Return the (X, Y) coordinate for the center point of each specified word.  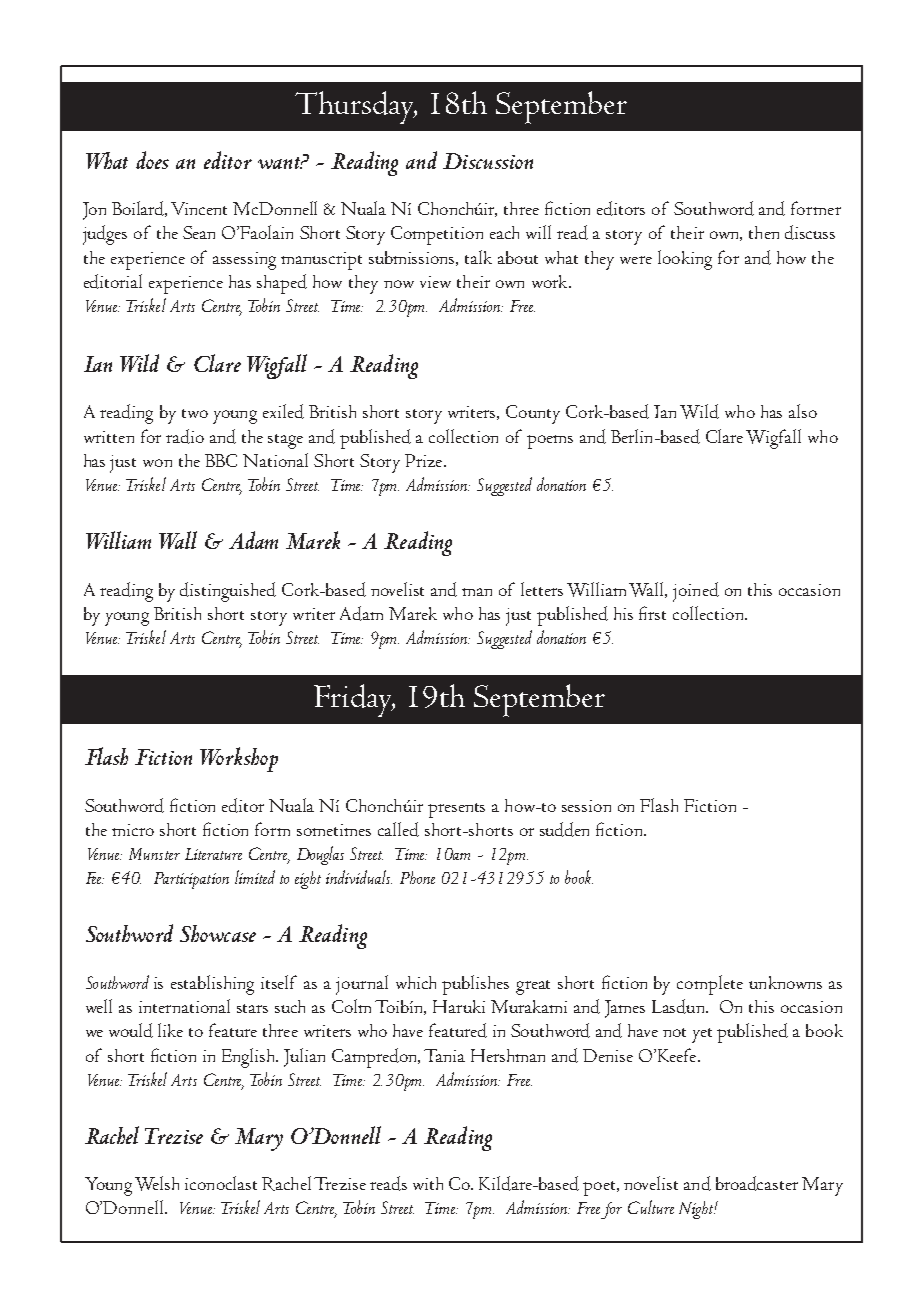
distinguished (228, 592)
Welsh (157, 1183)
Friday (354, 700)
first (652, 613)
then (764, 232)
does (152, 160)
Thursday (356, 107)
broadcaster (757, 1183)
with (428, 1183)
